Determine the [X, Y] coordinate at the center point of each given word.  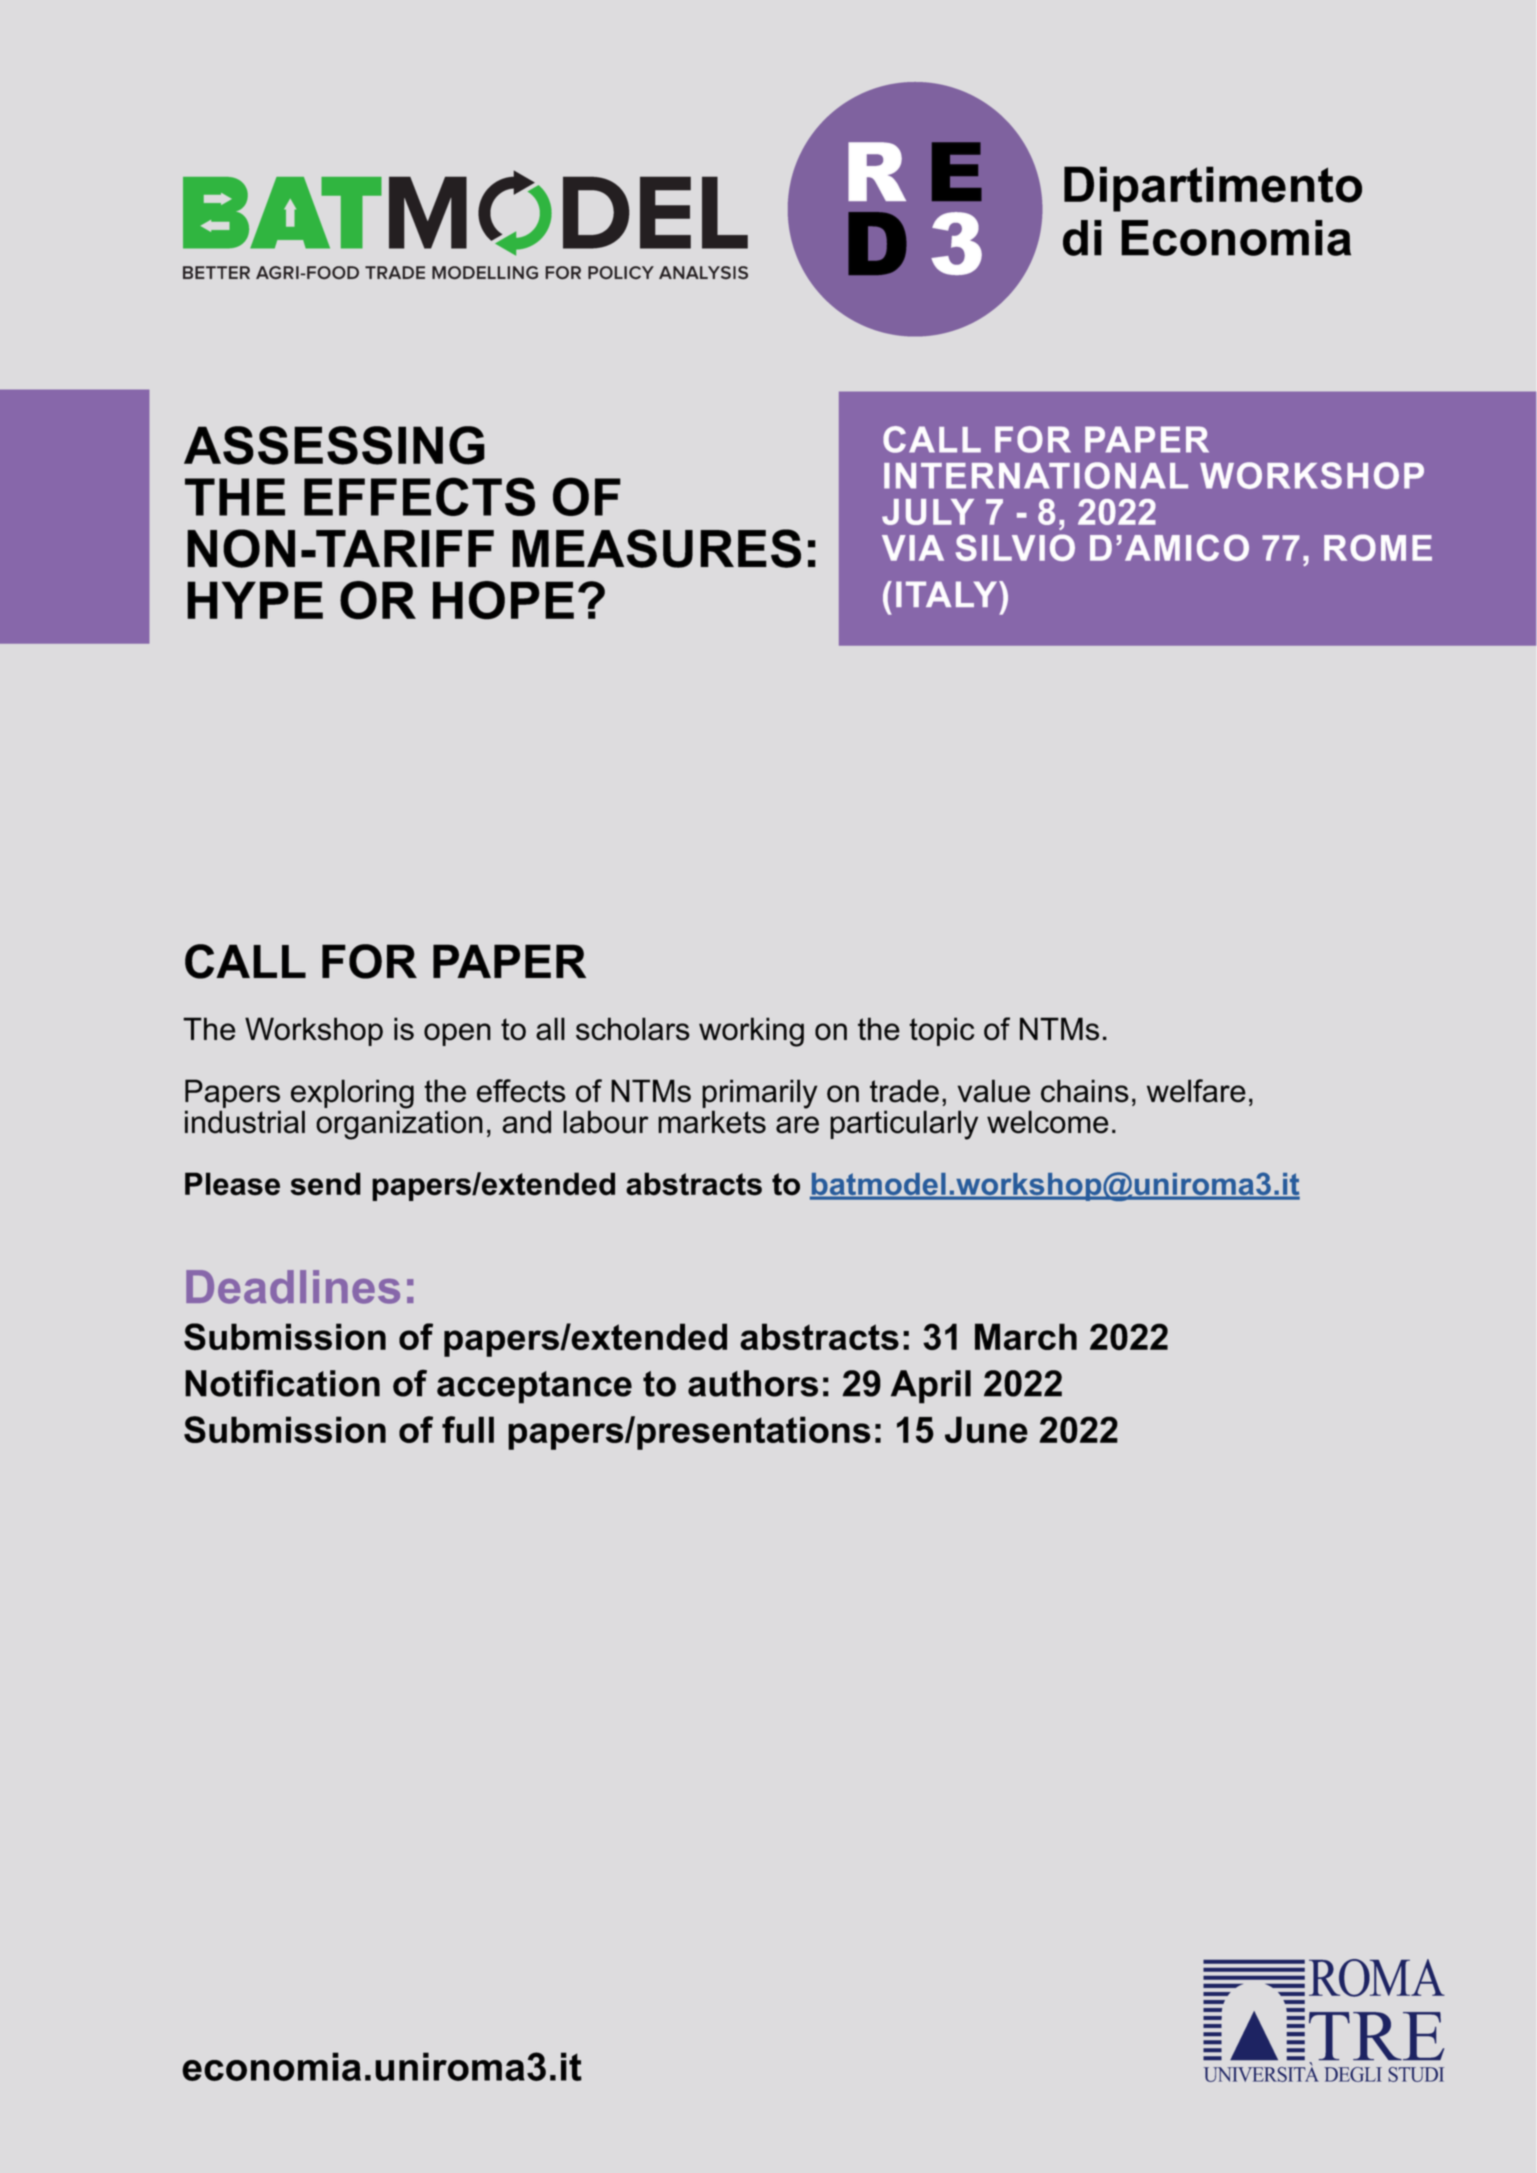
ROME [1378, 547]
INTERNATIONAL [1036, 475]
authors [753, 1383]
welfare [1196, 1091]
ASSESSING [334, 445]
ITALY [948, 594]
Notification [282, 1383]
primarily [759, 1095]
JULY [928, 512]
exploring [352, 1095]
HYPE [255, 600]
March [1026, 1336]
